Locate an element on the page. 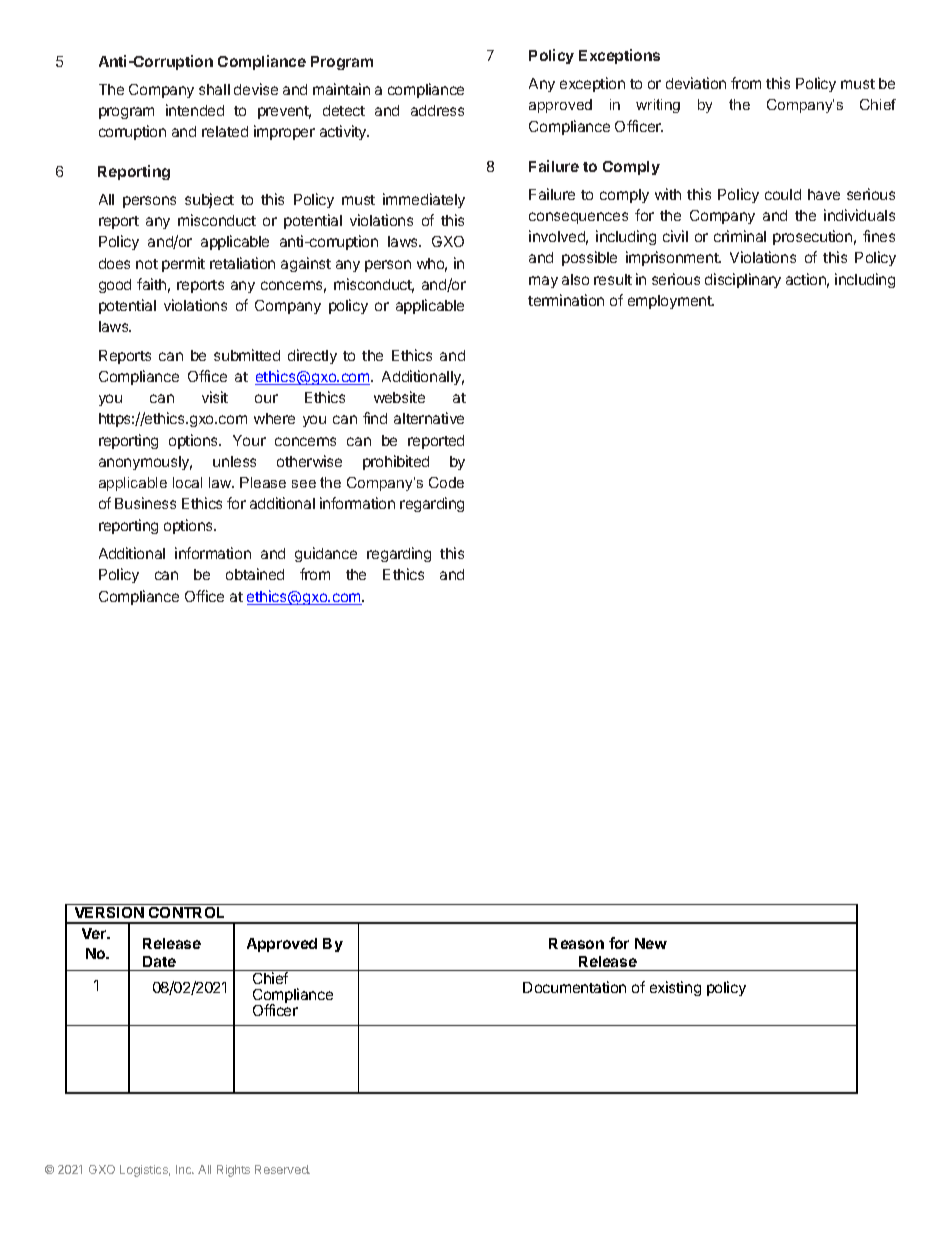 The width and height of the document is (952, 1233). guidance is located at coordinates (326, 554).
